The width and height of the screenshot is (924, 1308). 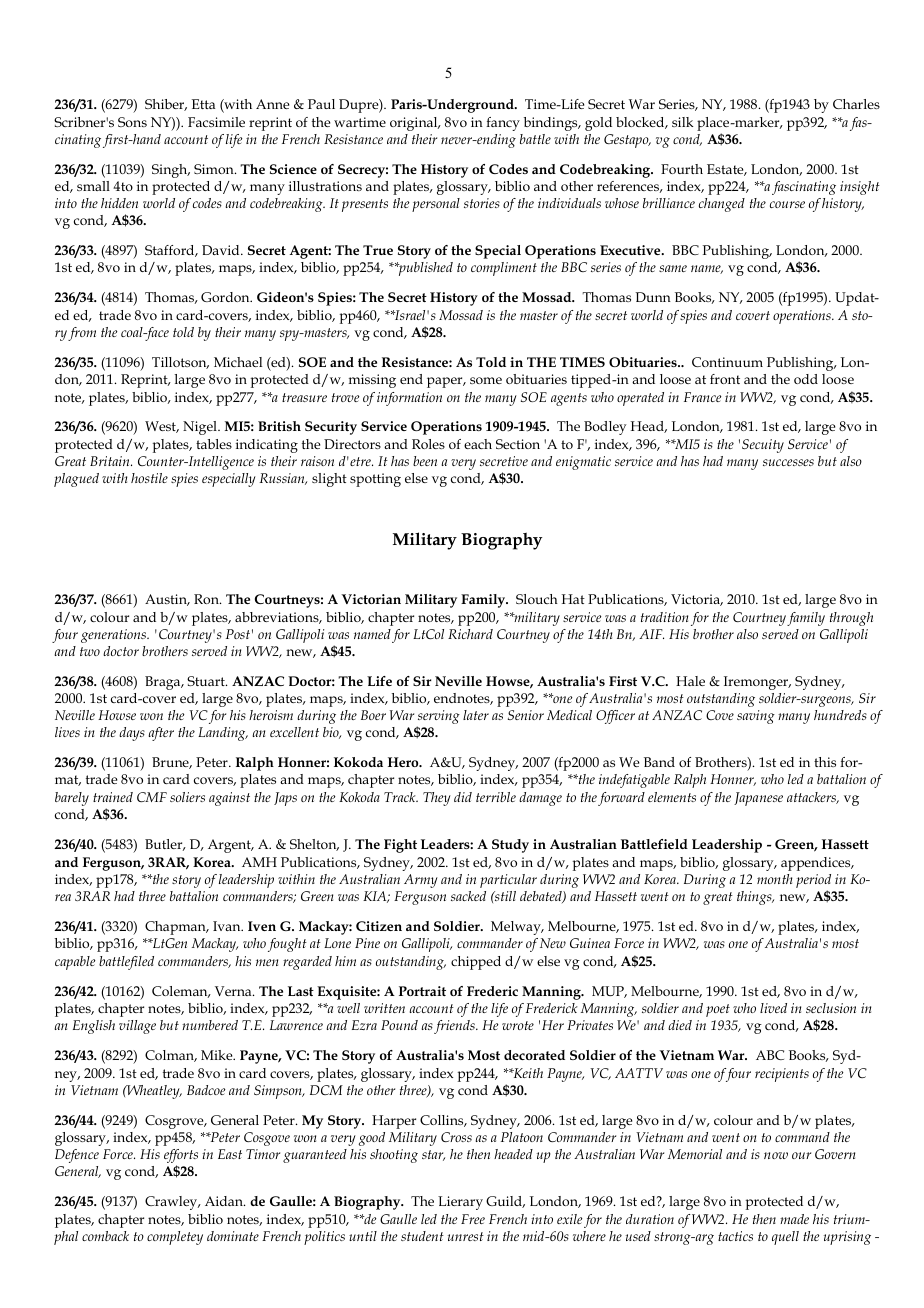 What do you see at coordinates (470, 634) in the screenshot?
I see `Richard` at bounding box center [470, 634].
